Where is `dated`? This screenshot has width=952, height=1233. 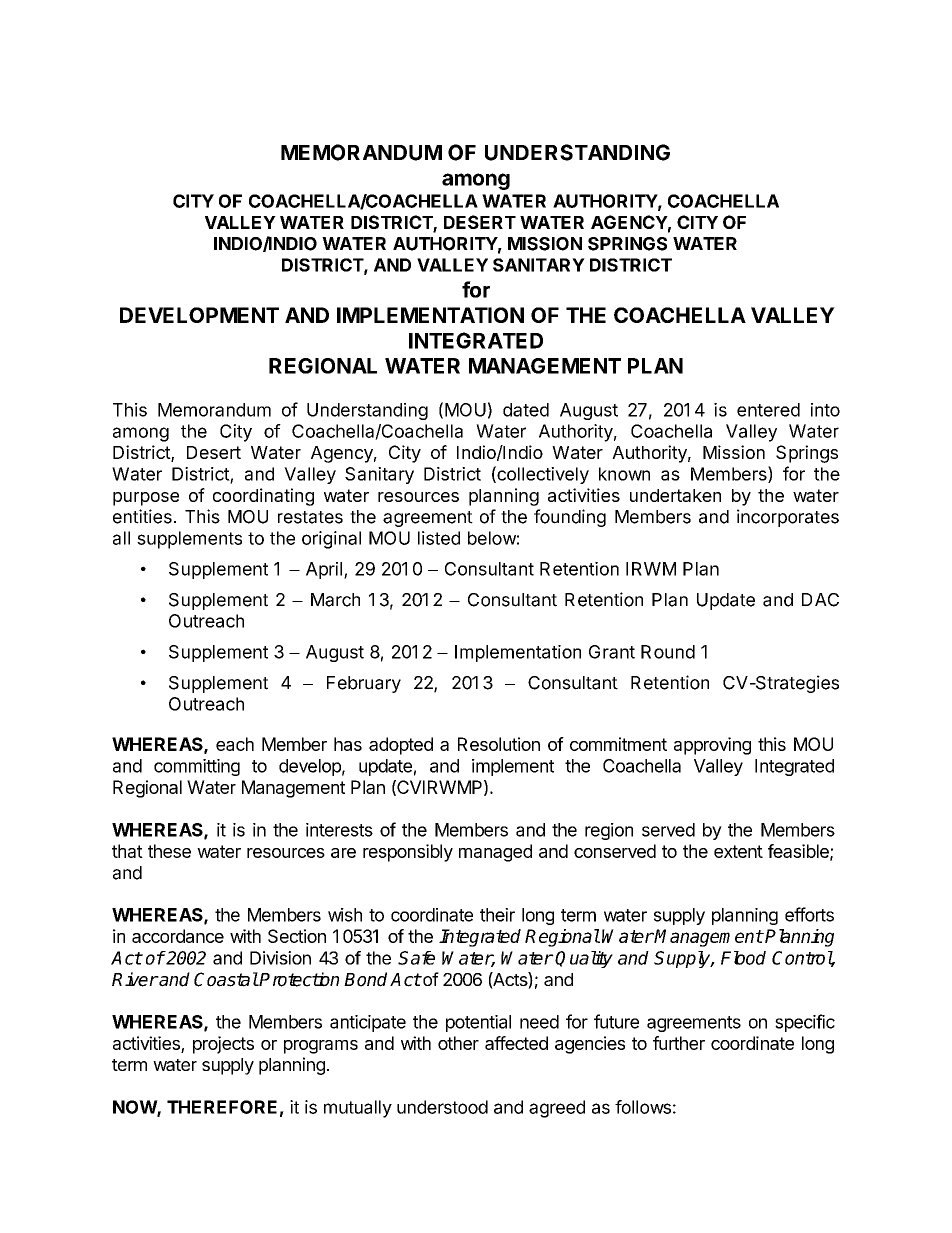
dated is located at coordinates (526, 410).
